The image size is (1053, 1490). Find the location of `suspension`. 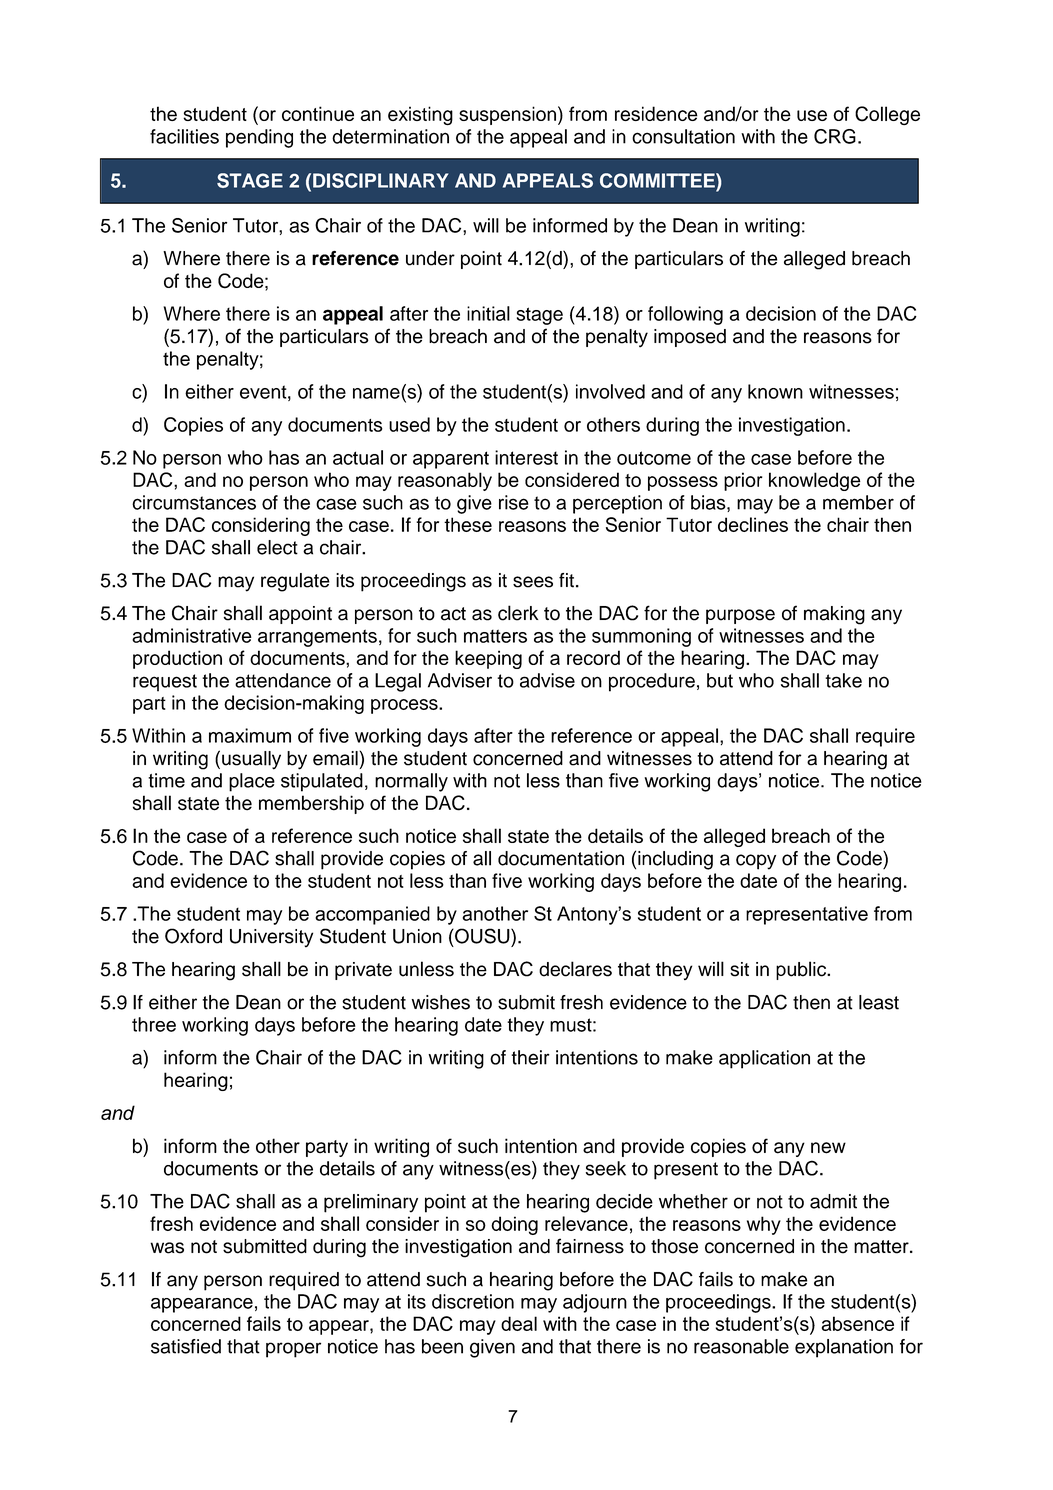

suspension is located at coordinates (507, 115).
